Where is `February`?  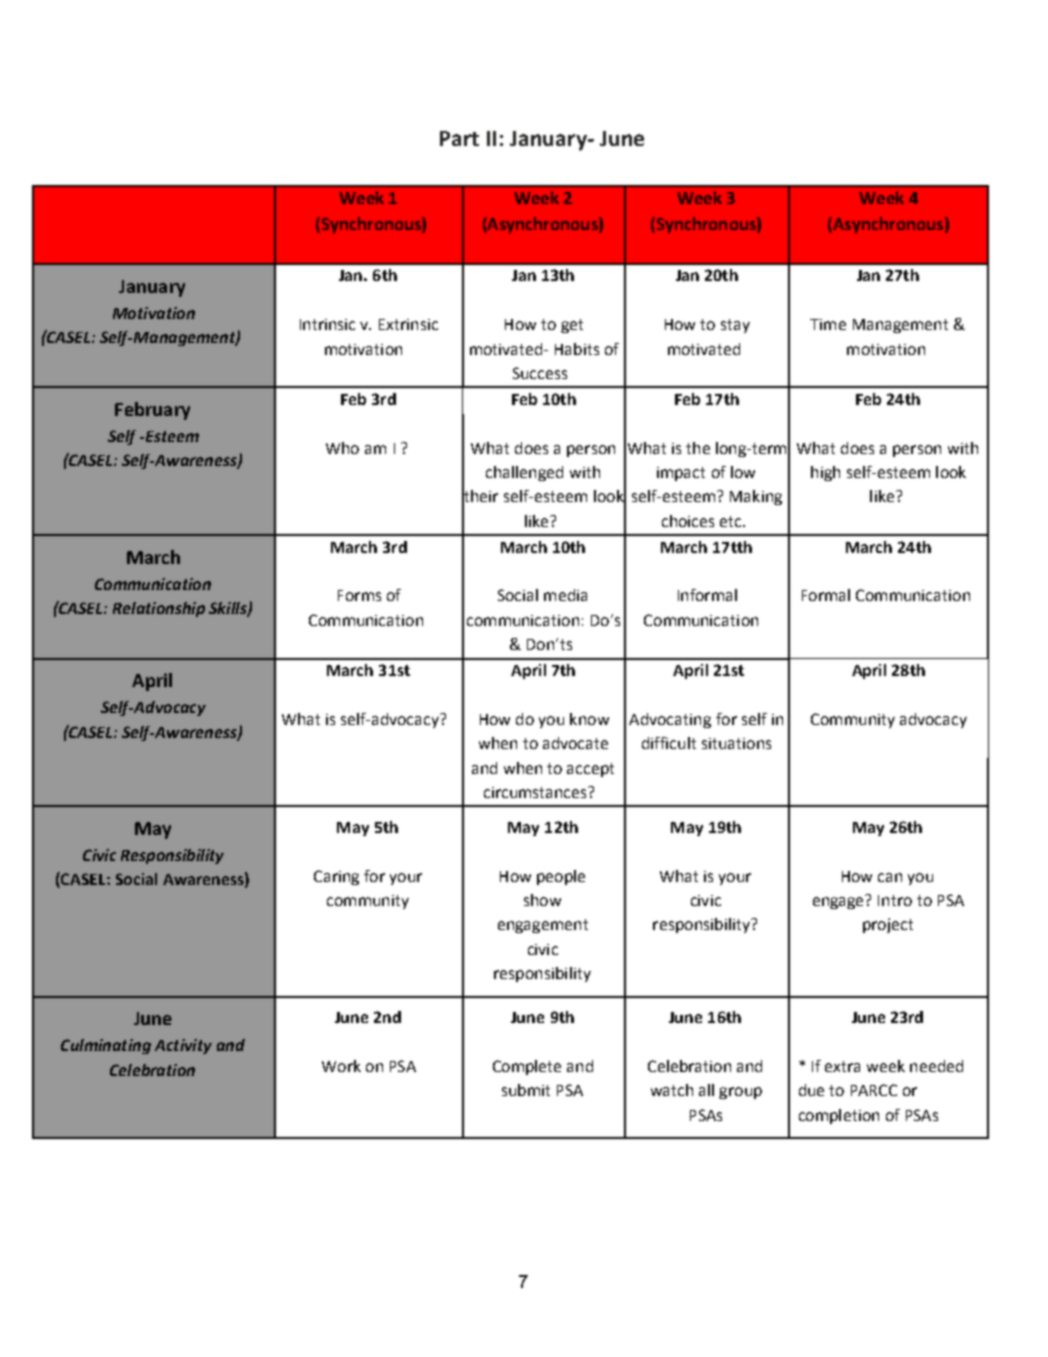 February is located at coordinates (152, 411).
